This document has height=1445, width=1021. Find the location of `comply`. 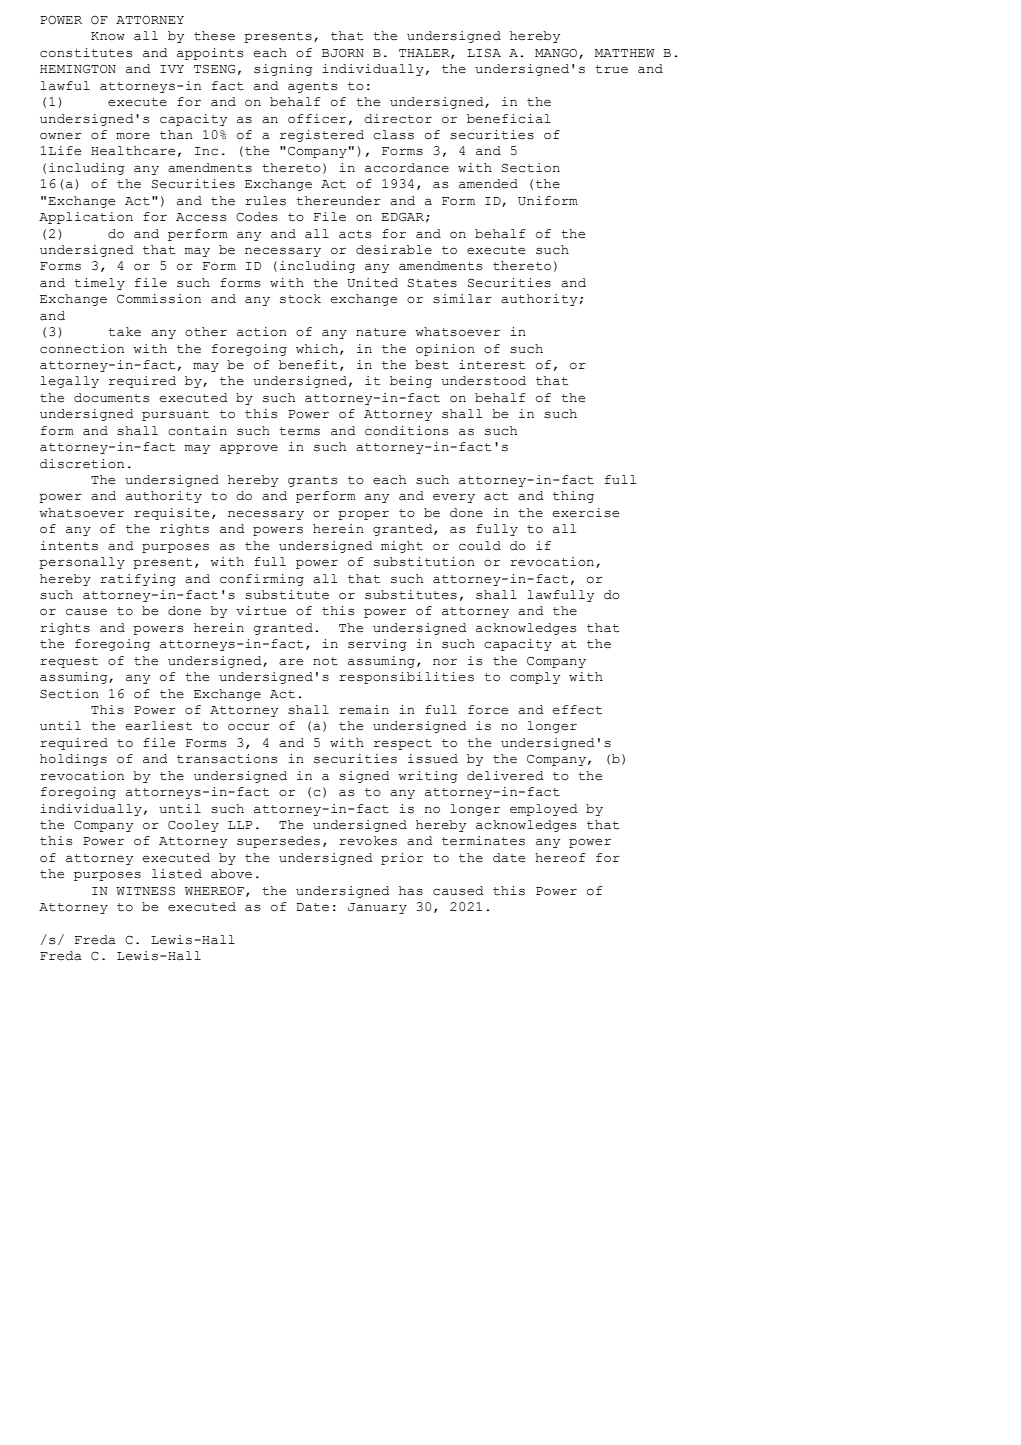

comply is located at coordinates (535, 678).
